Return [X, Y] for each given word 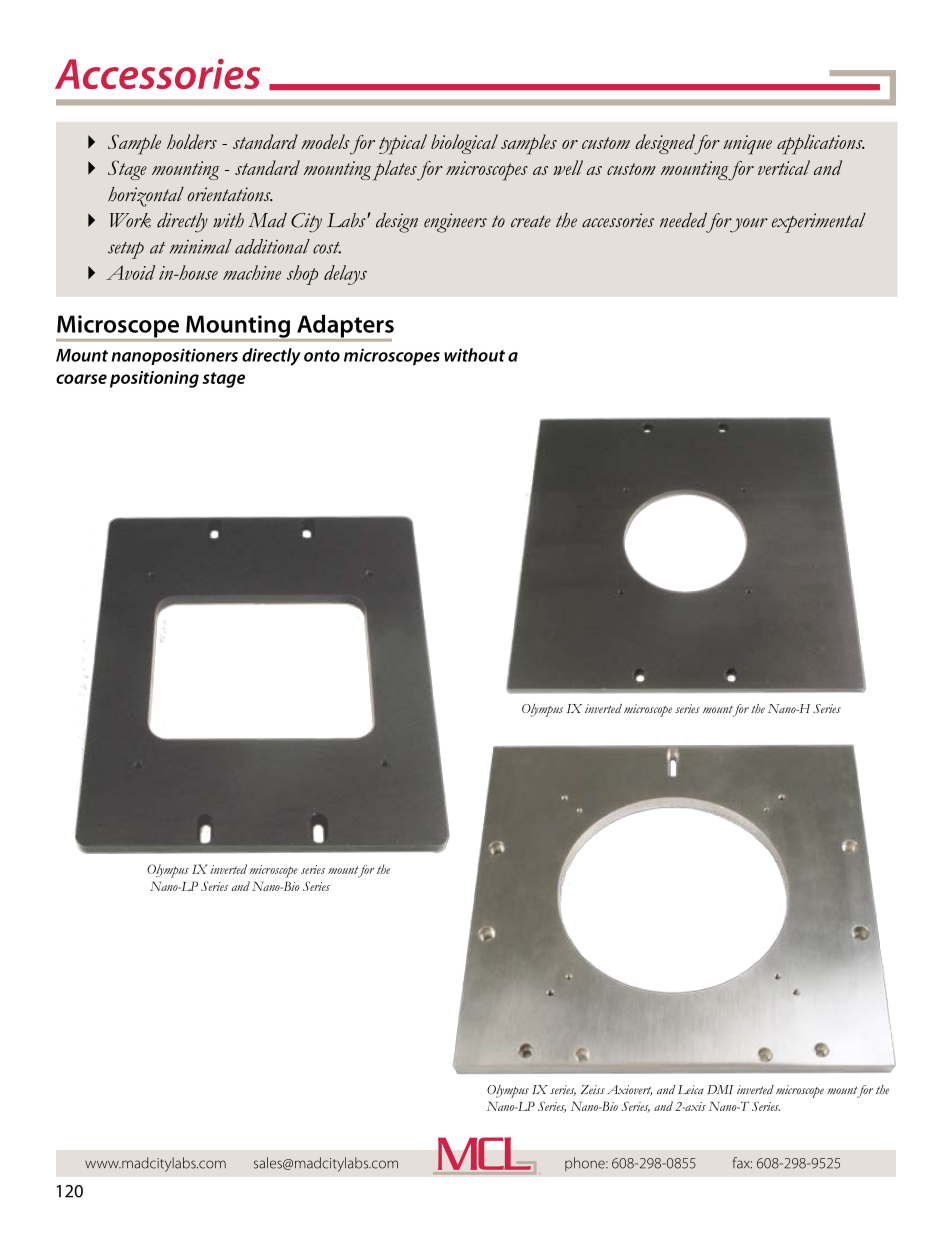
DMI [720, 1089]
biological [464, 144]
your [748, 225]
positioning [154, 379]
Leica [691, 1089]
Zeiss [593, 1089]
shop [302, 275]
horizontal [146, 197]
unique [747, 145]
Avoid [130, 272]
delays [345, 275]
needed [683, 220]
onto [322, 356]
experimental [819, 223]
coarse [81, 379]
